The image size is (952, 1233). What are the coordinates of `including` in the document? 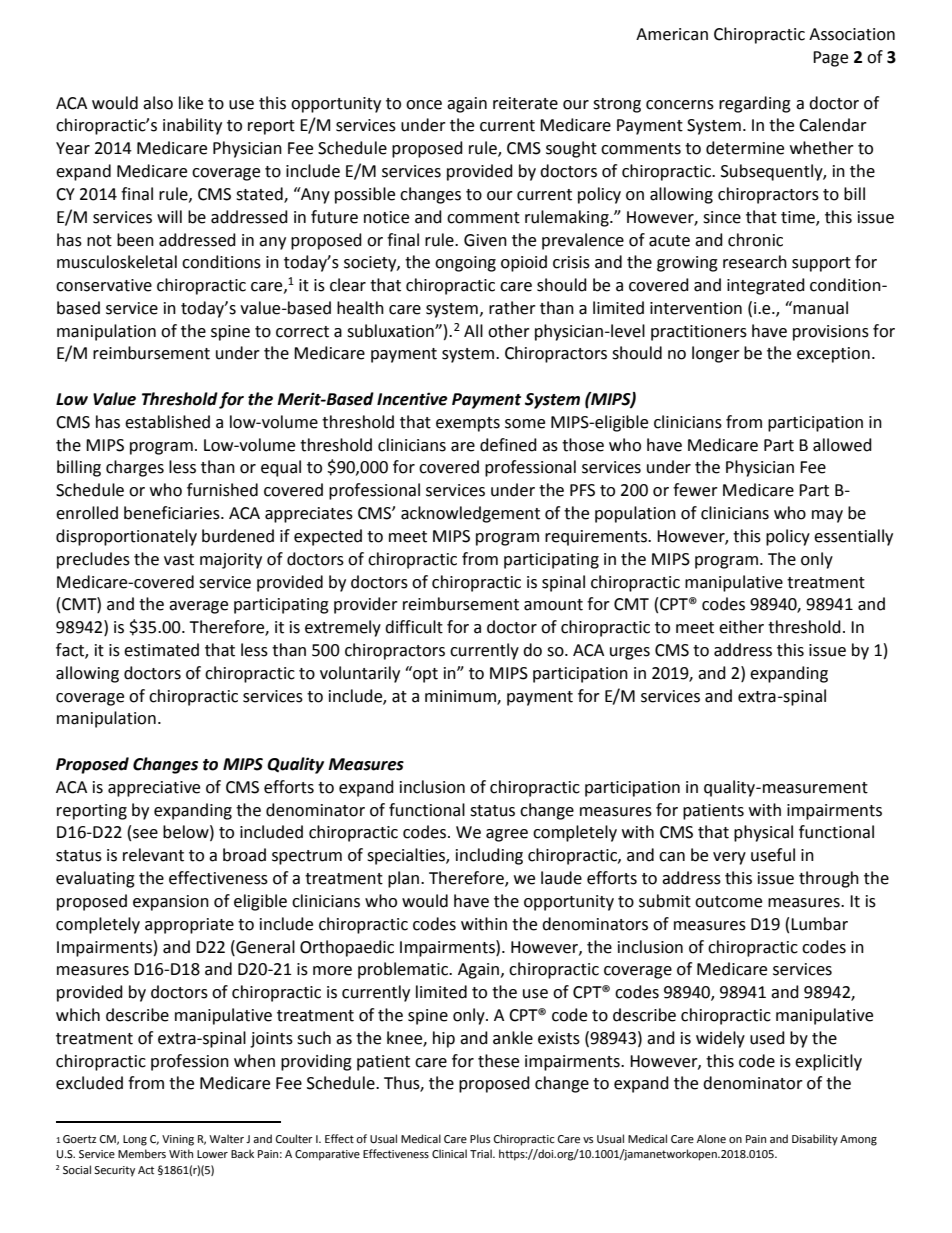 It's located at (489, 856).
